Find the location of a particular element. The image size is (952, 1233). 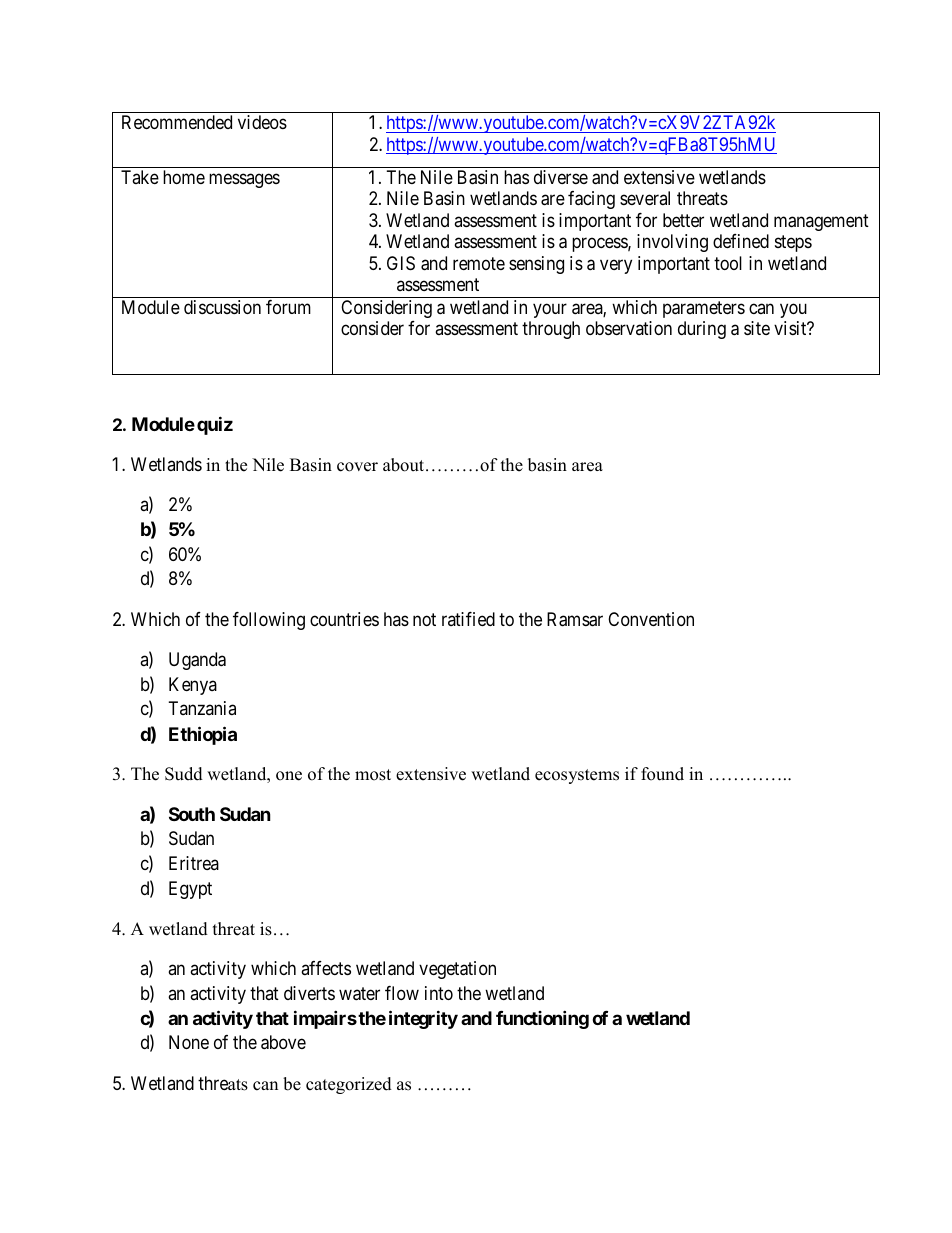

Ethiopia is located at coordinates (203, 735).
